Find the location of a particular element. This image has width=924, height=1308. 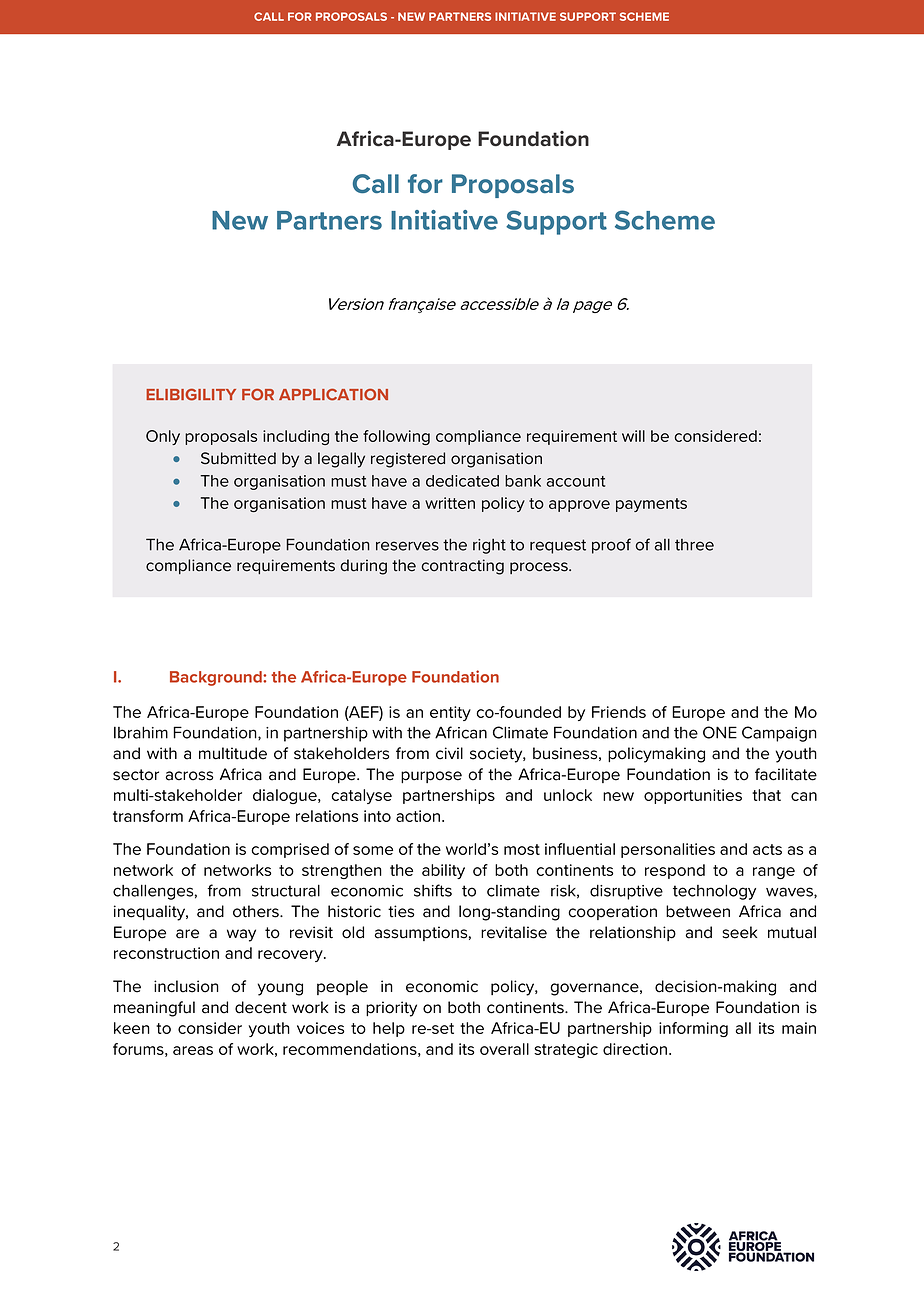

technology is located at coordinates (714, 892).
